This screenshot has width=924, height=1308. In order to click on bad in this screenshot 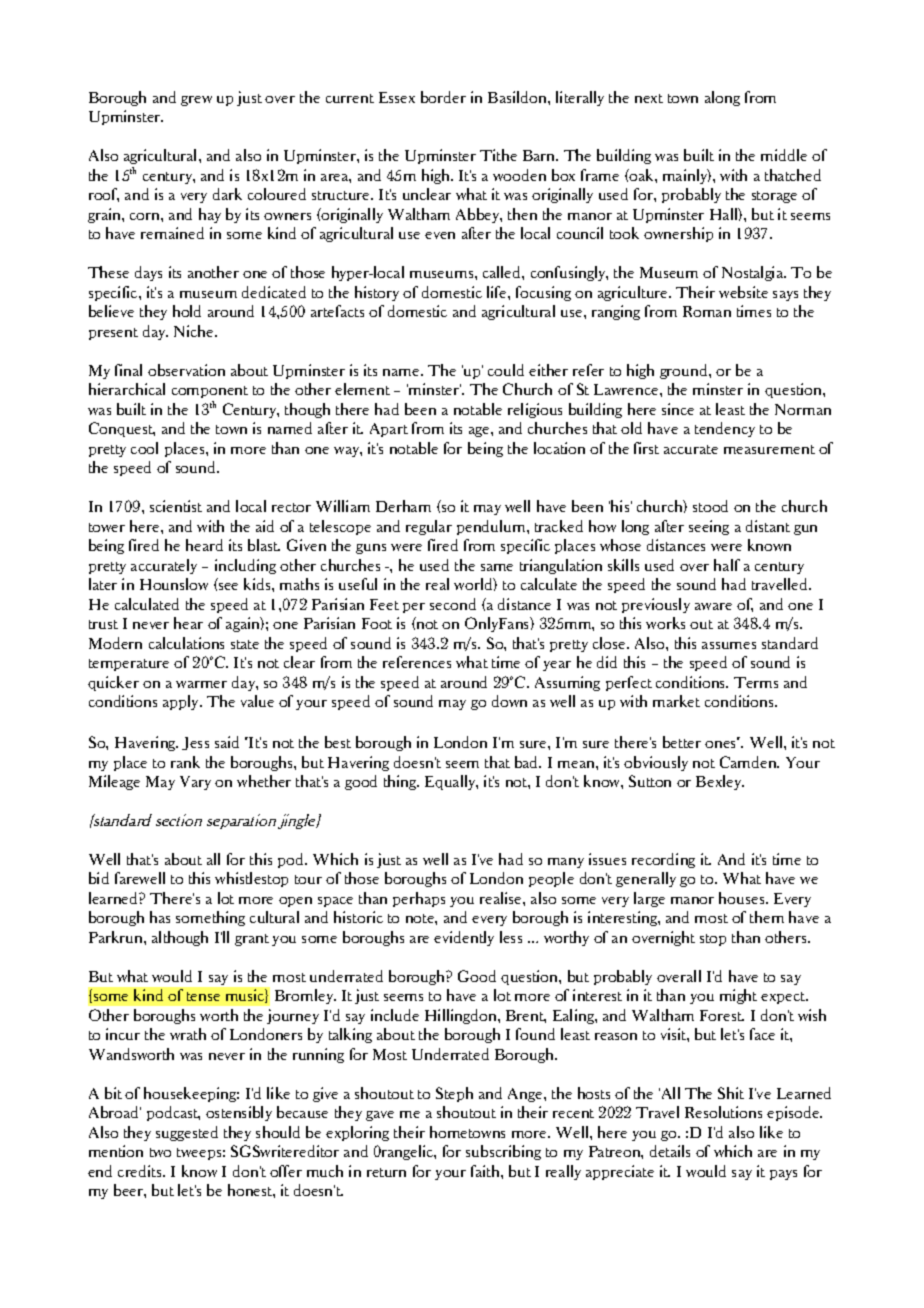, I will do `click(528, 762)`.
